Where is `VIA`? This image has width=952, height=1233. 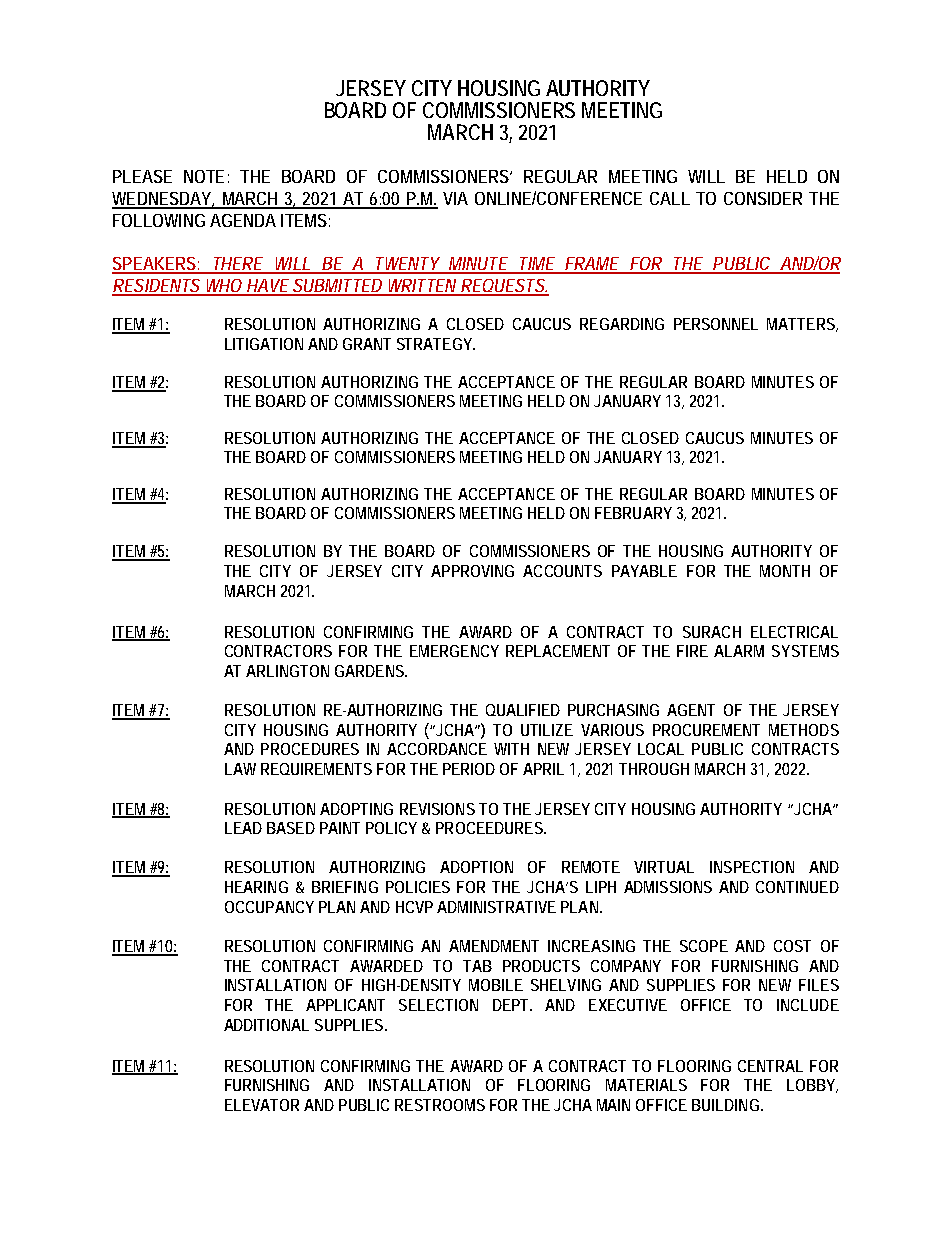
VIA is located at coordinates (455, 198).
